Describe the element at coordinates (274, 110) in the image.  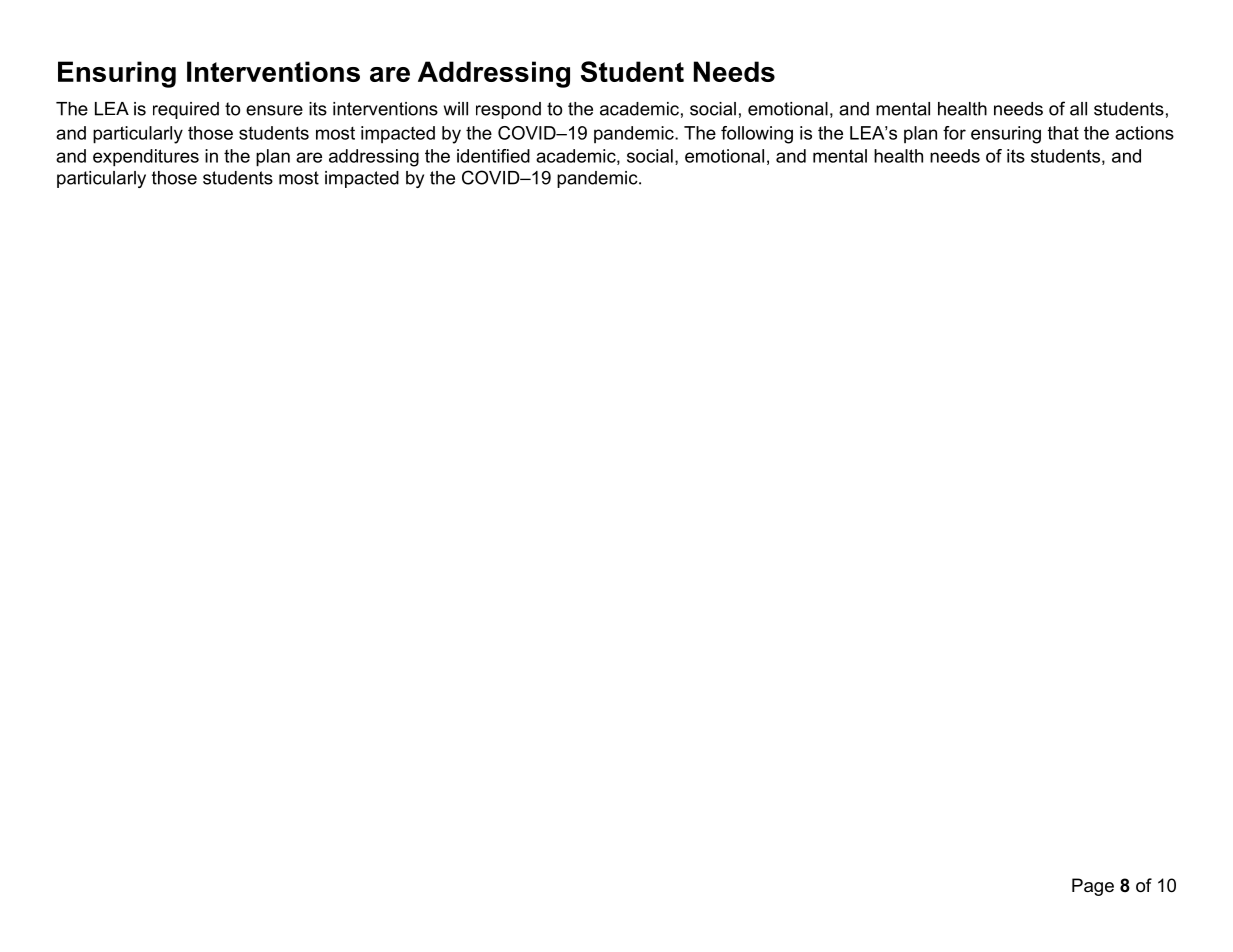
I see `ensure` at that location.
